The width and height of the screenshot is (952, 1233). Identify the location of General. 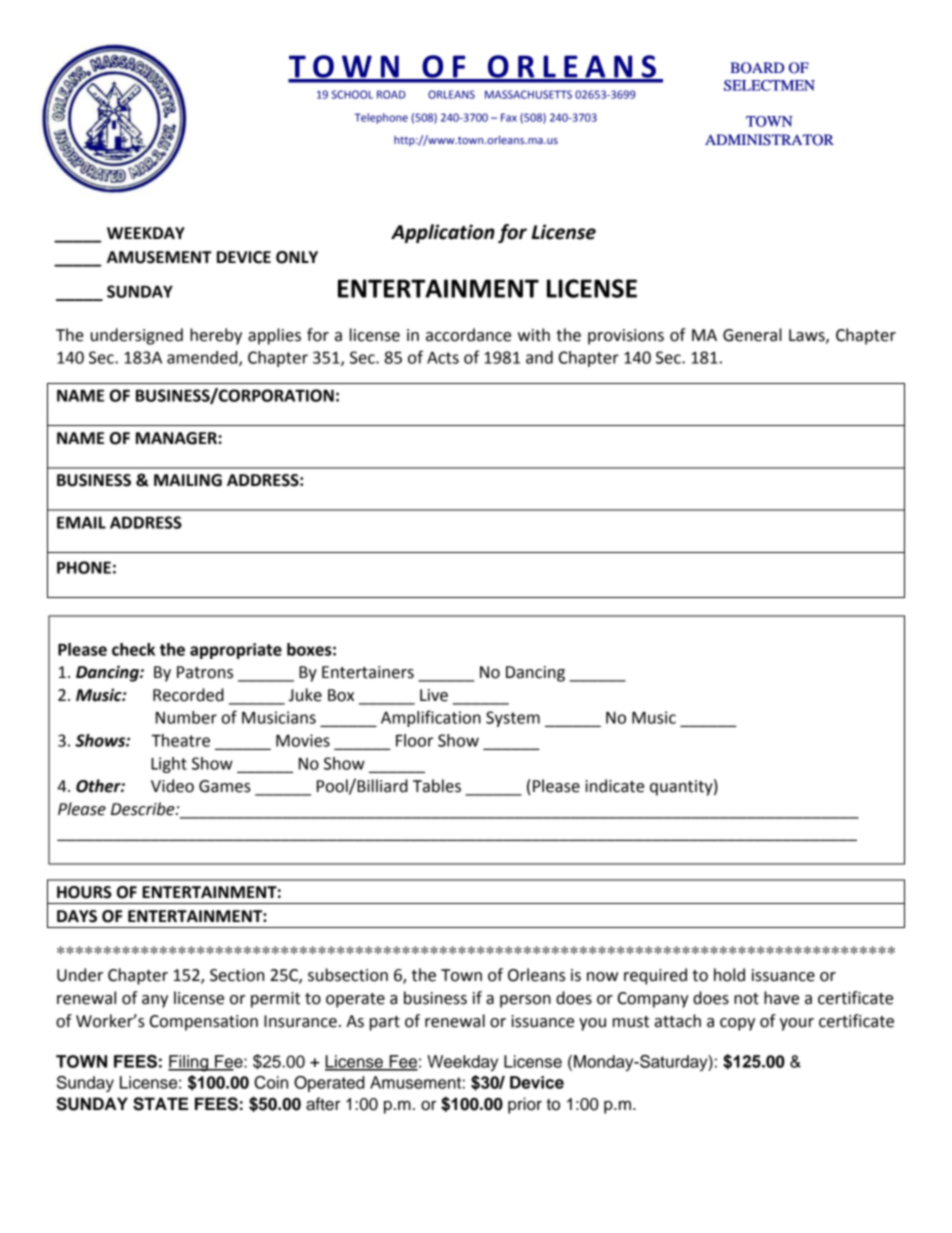
(752, 335).
